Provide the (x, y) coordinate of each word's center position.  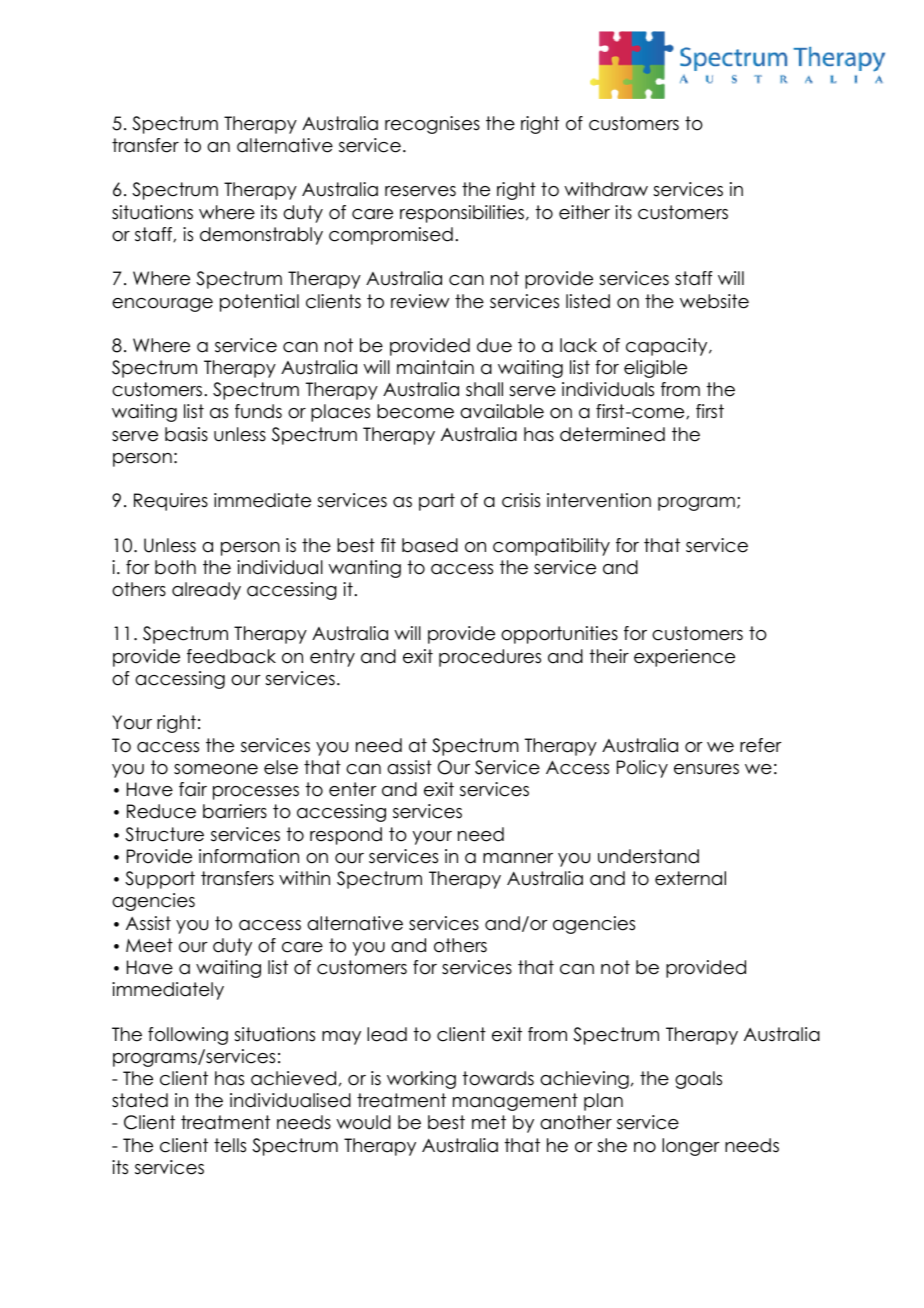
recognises (432, 125)
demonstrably (261, 236)
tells (230, 1145)
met (489, 1122)
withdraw (606, 189)
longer (691, 1147)
